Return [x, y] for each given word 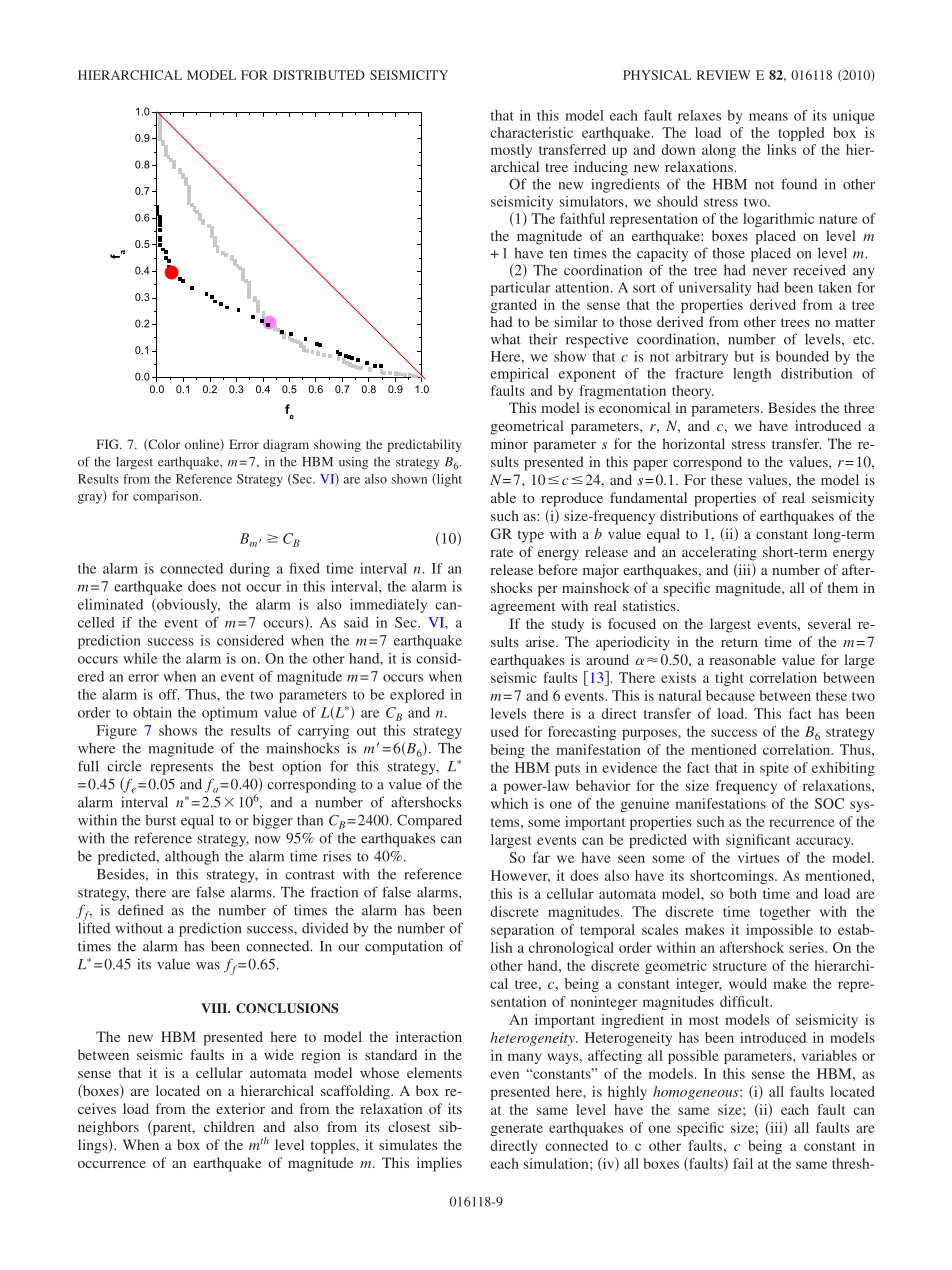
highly [627, 1093]
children [229, 1126]
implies [439, 1164]
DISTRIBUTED [319, 75]
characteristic [531, 132]
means [768, 117]
